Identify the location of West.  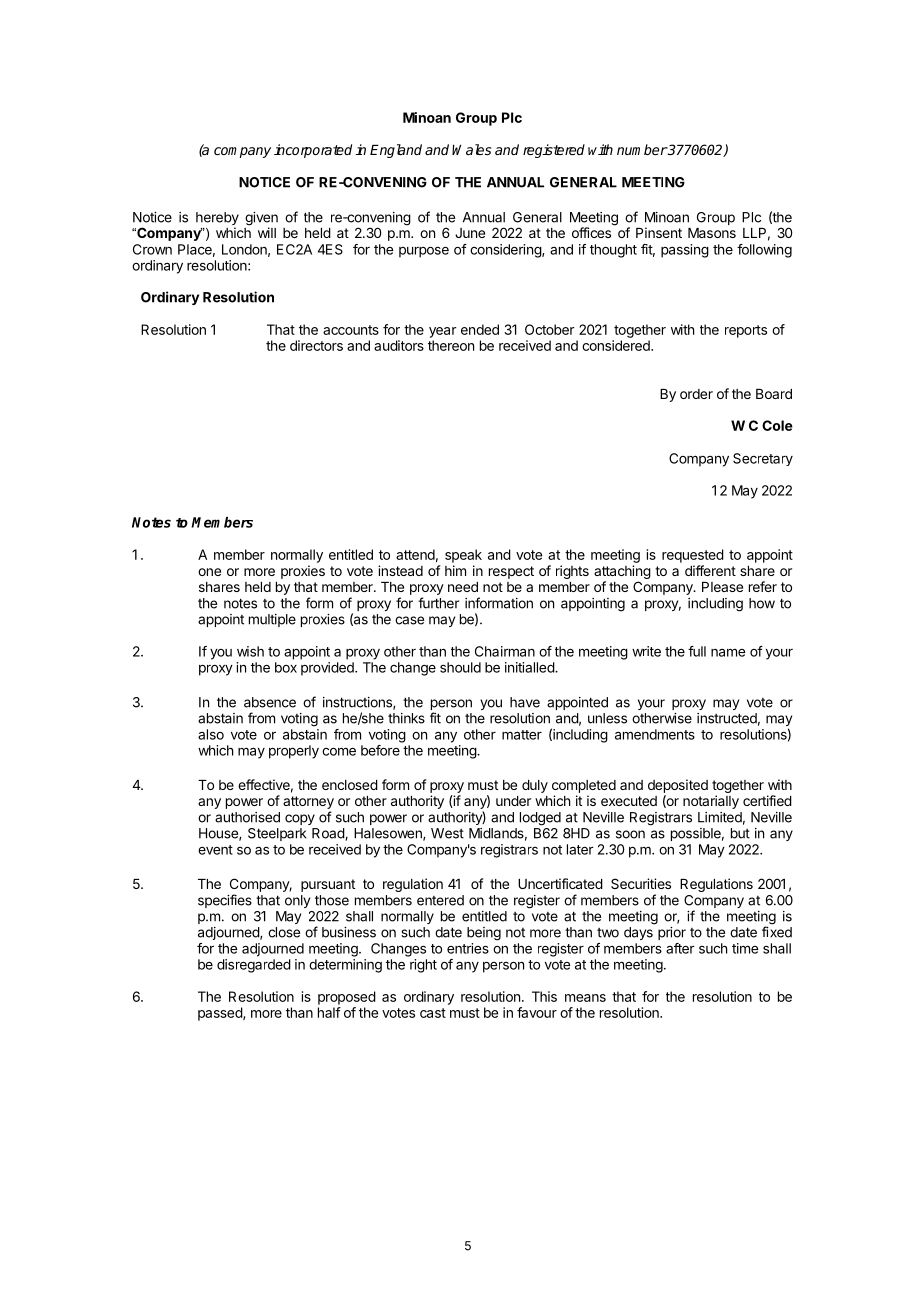
(447, 833).
